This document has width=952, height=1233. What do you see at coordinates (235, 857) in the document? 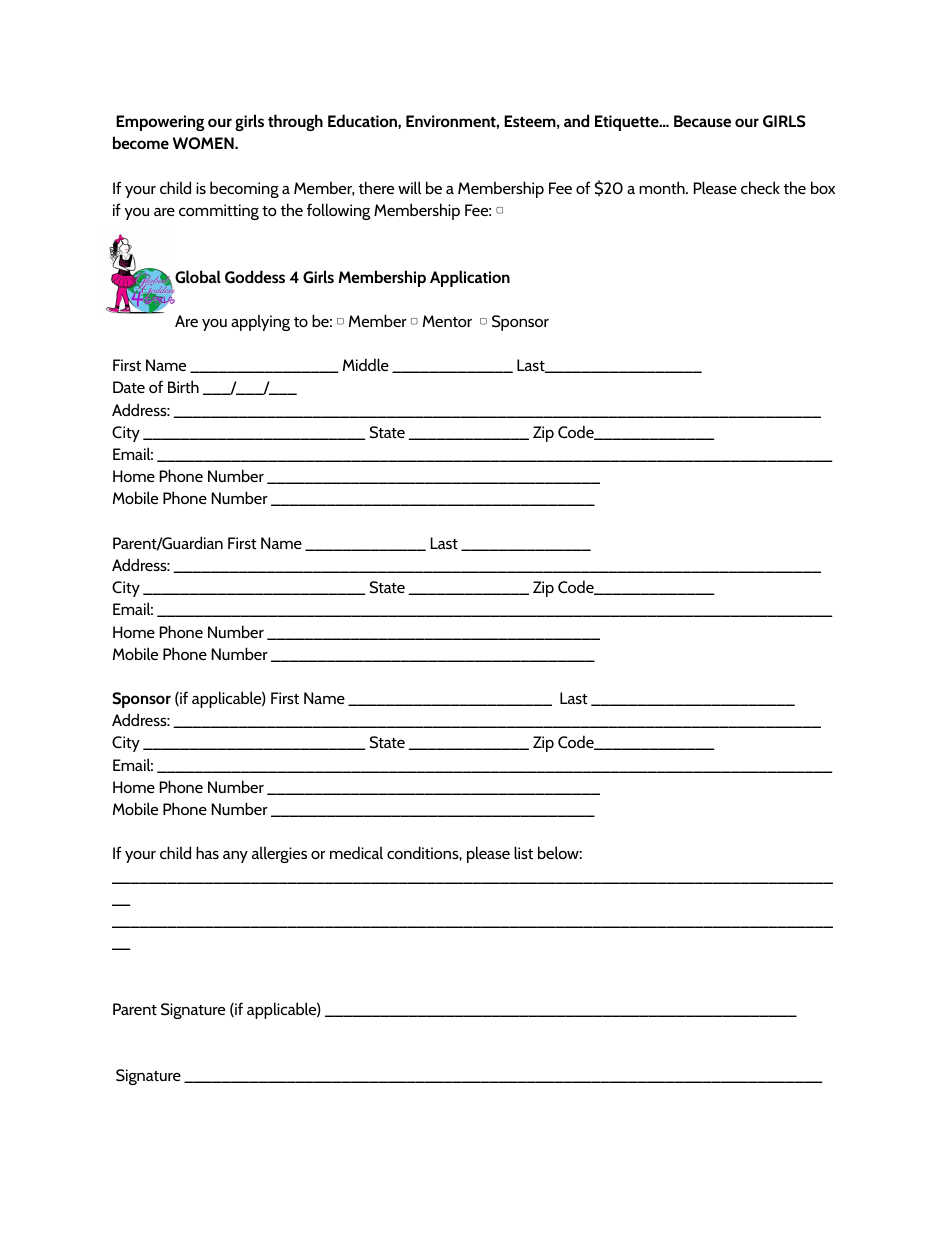
I see `any` at bounding box center [235, 857].
